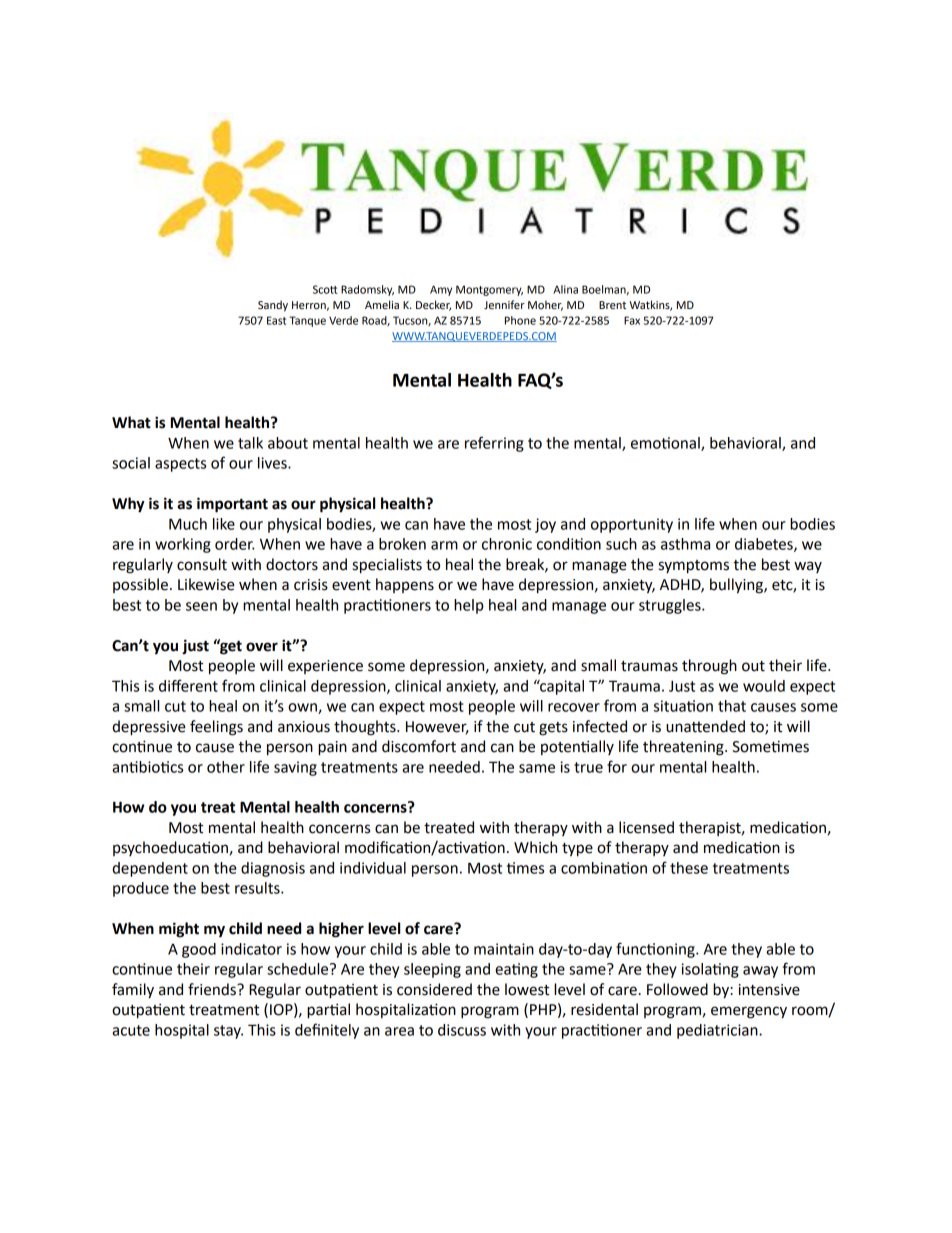 The width and height of the document is (952, 1233). What do you see at coordinates (677, 989) in the document?
I see `Followed` at bounding box center [677, 989].
